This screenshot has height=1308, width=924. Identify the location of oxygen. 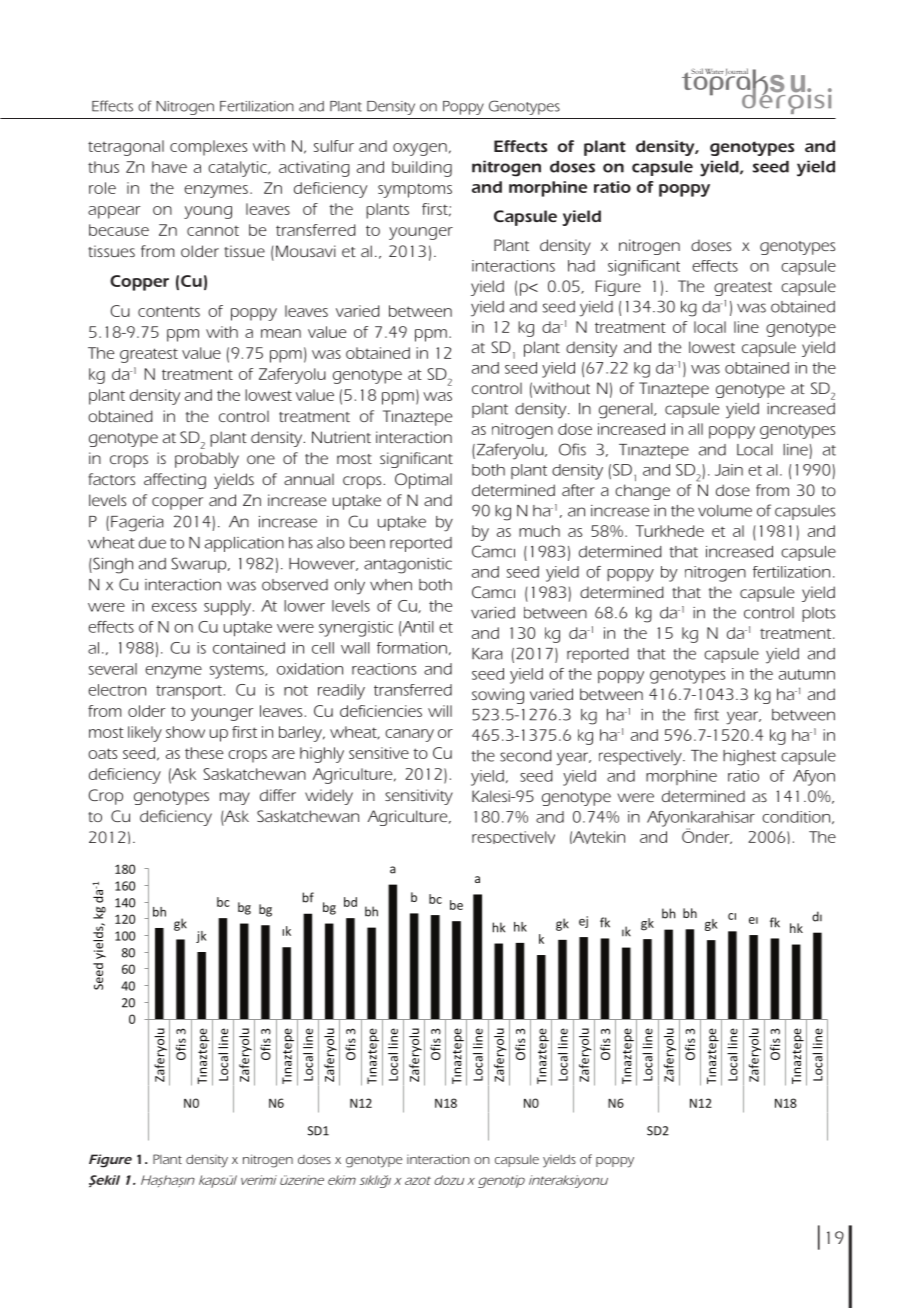
(420, 149).
